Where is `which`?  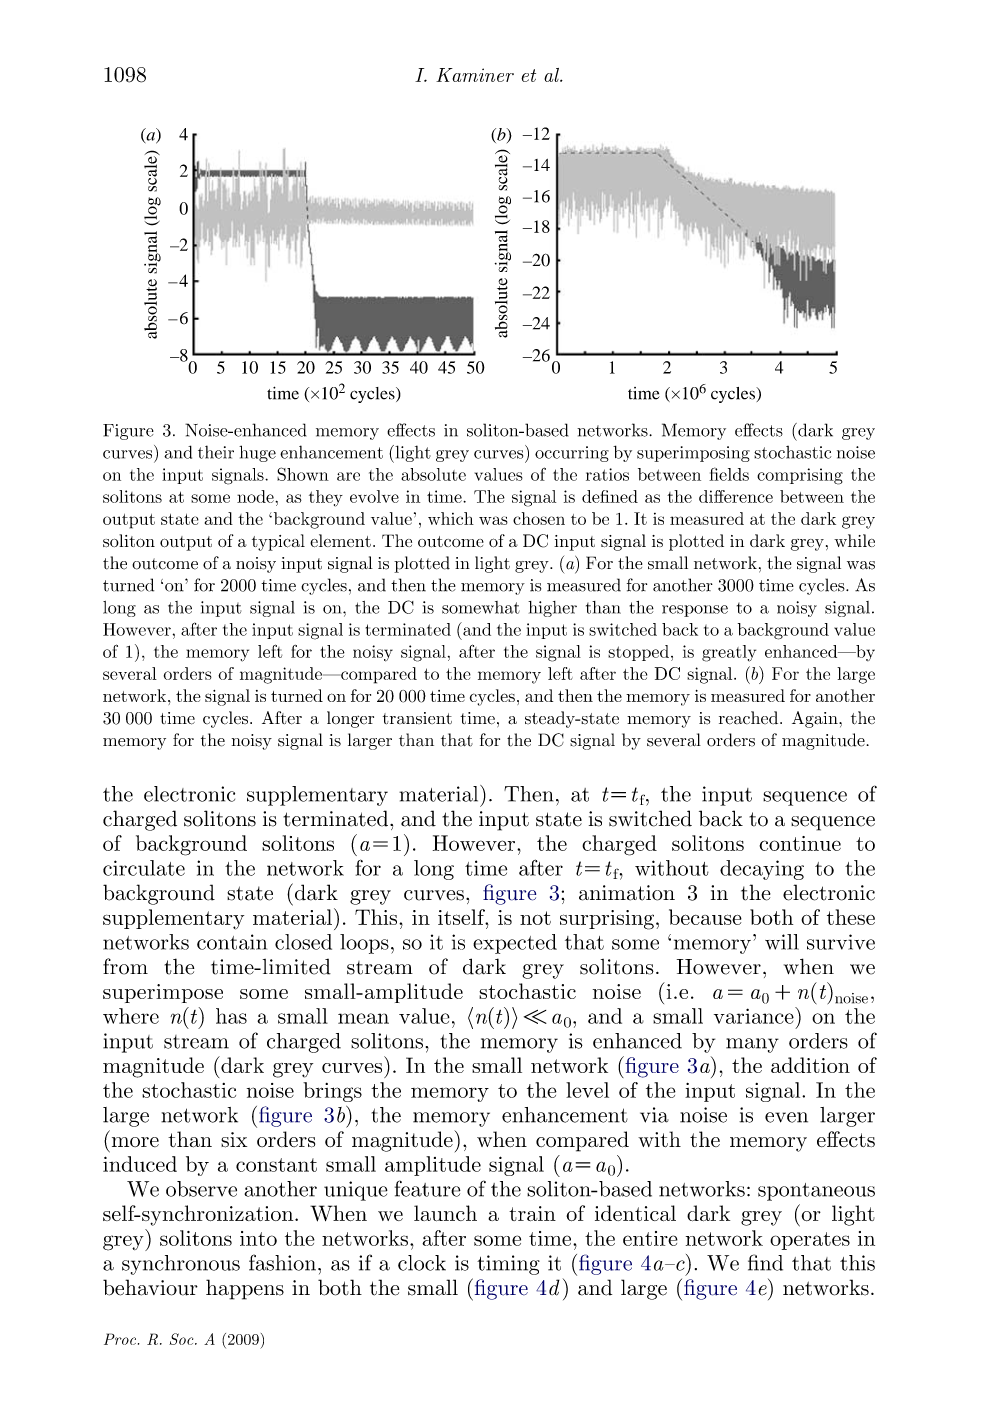
which is located at coordinates (451, 518).
